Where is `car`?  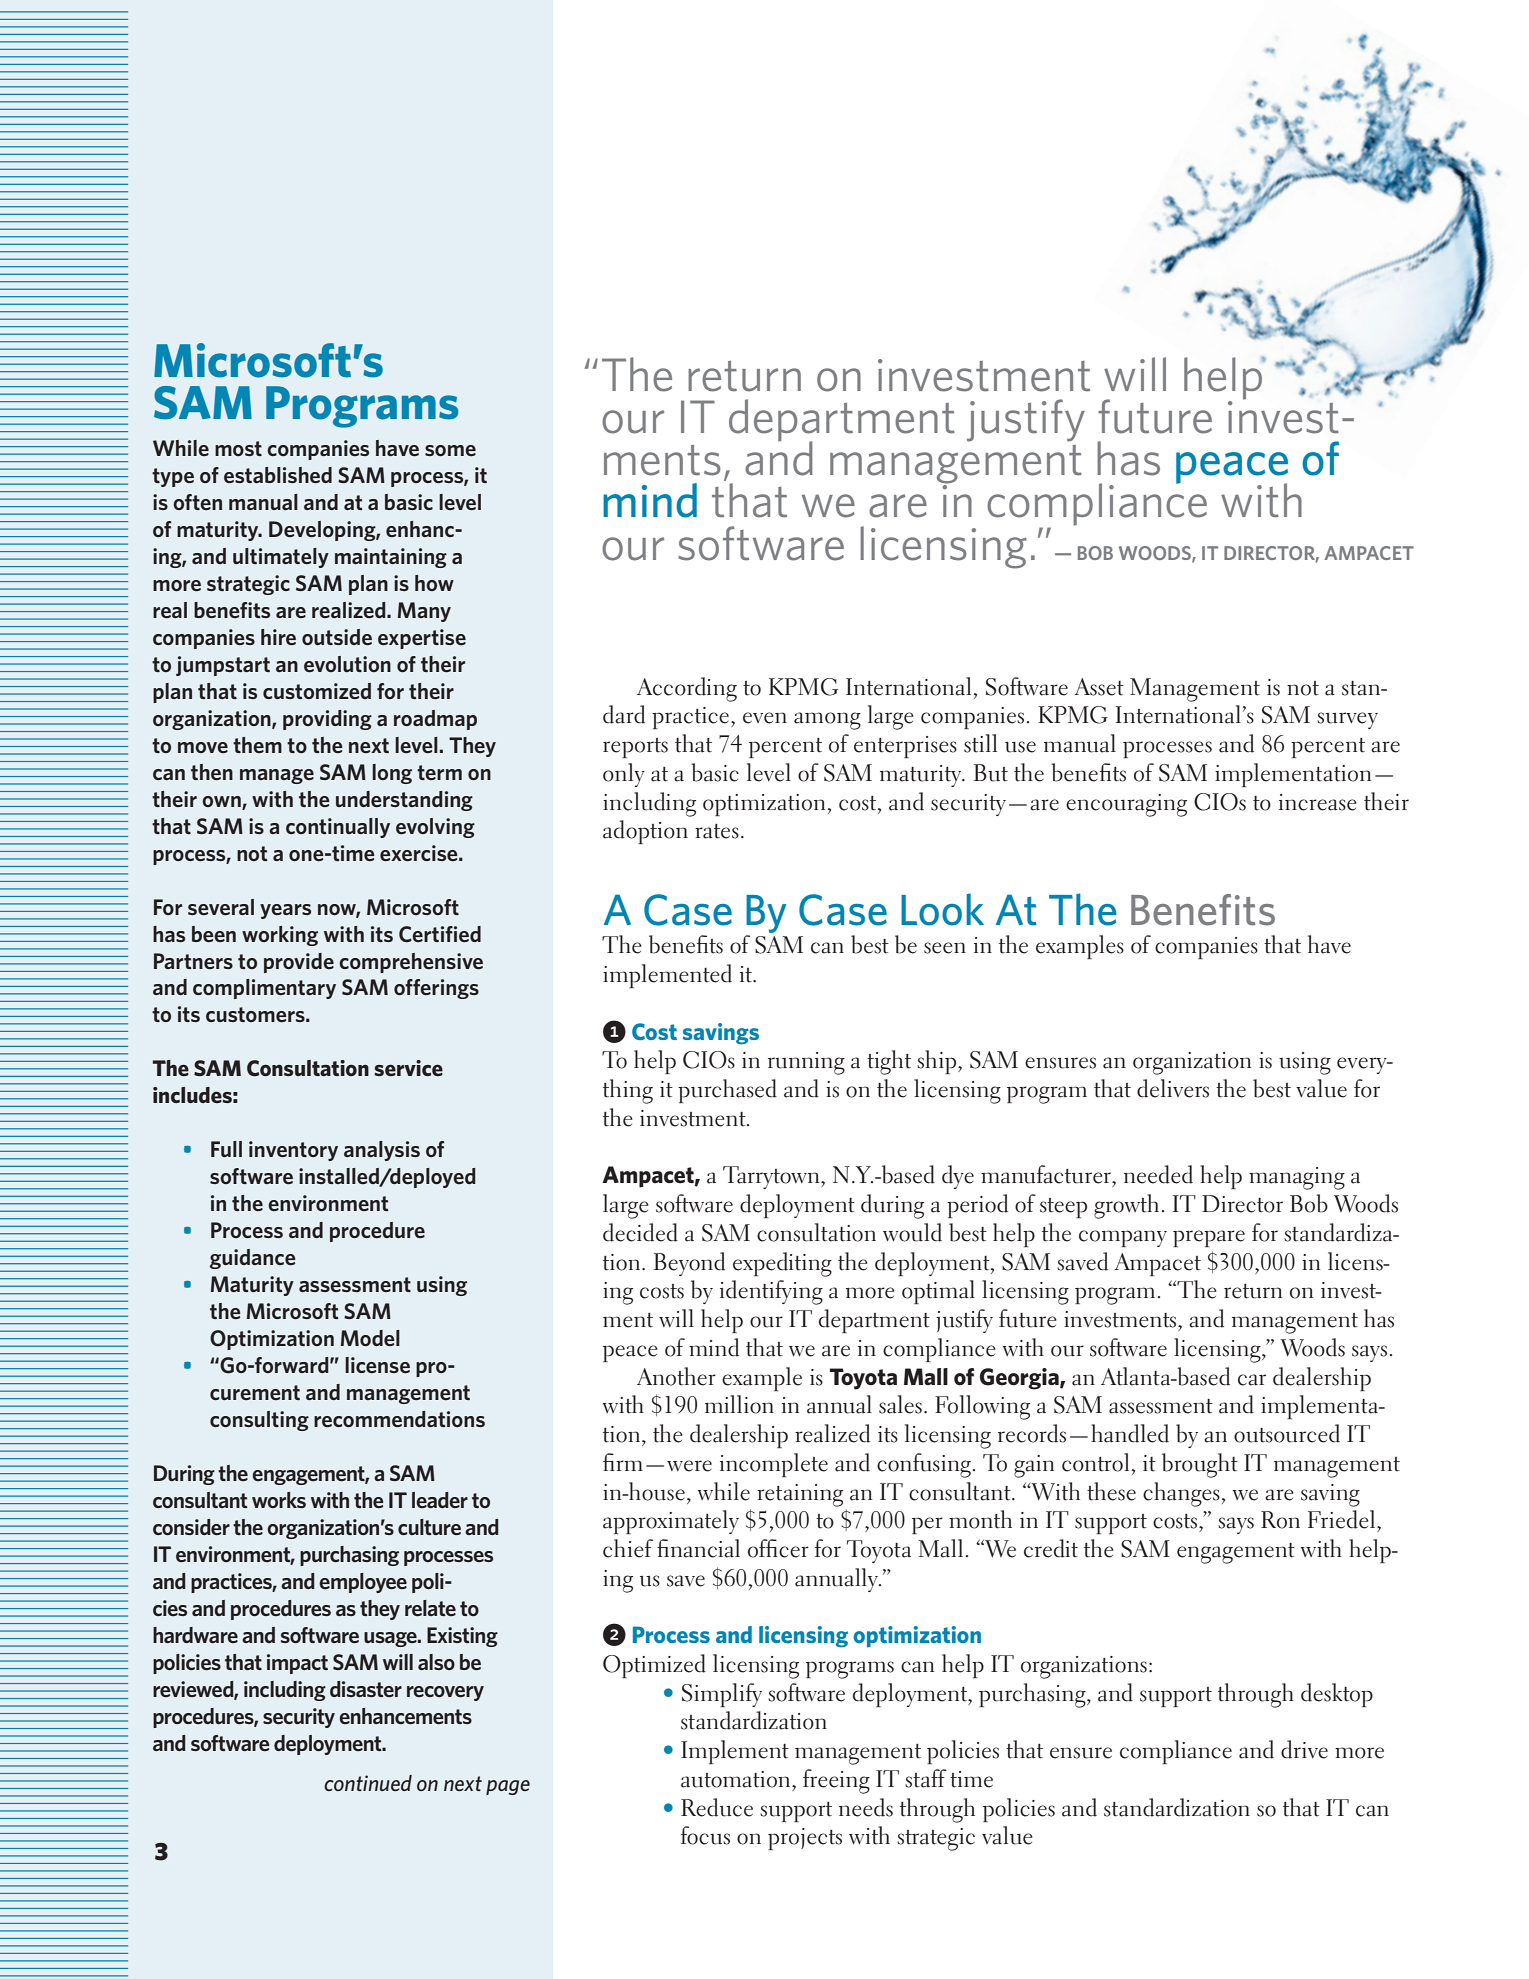 car is located at coordinates (1252, 1380).
